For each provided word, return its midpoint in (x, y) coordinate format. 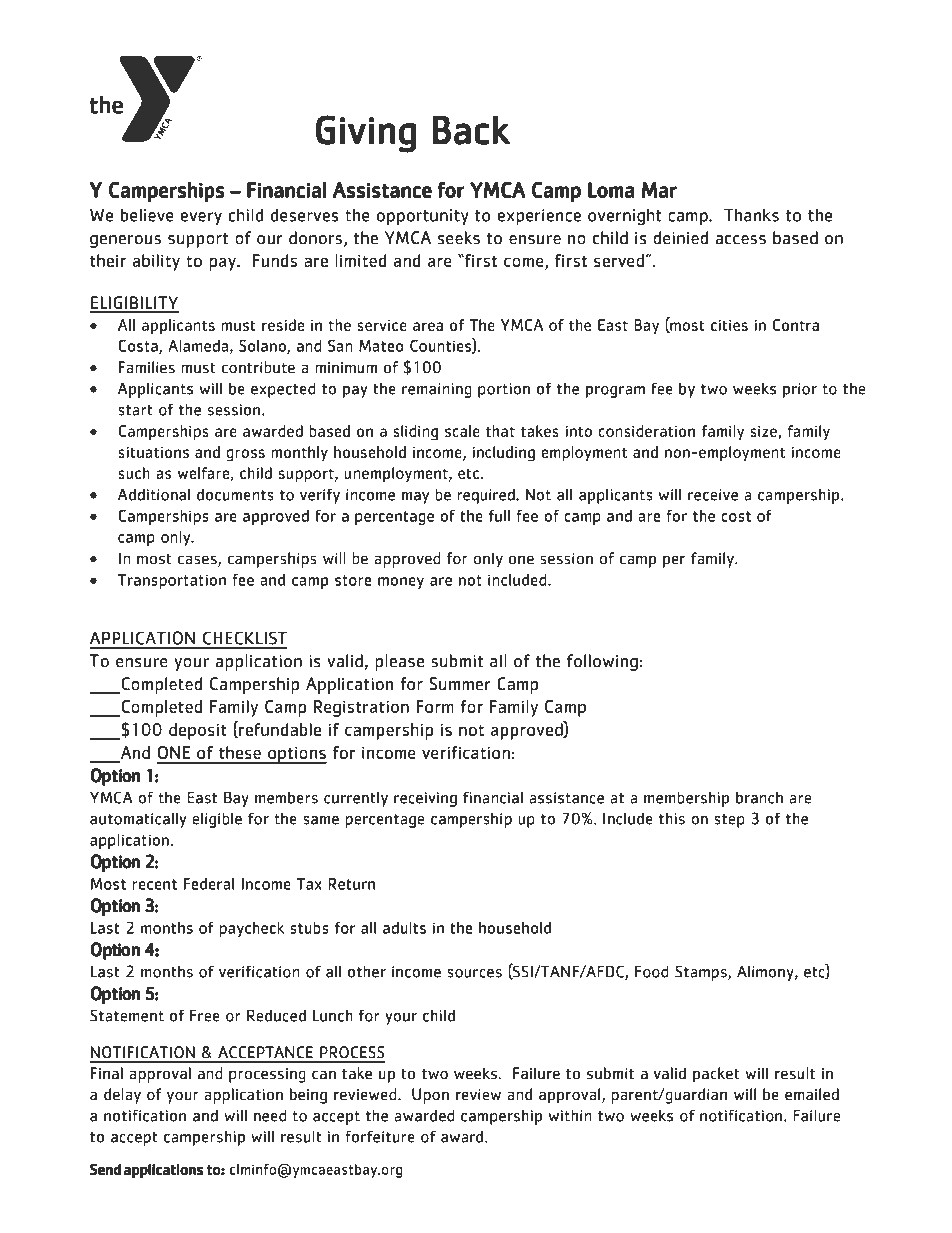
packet (716, 1075)
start (135, 410)
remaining (437, 390)
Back (471, 130)
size (764, 432)
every (201, 218)
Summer (460, 684)
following (602, 662)
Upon (430, 1096)
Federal (209, 884)
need (270, 1115)
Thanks (751, 215)
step (729, 821)
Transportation (172, 581)
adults (404, 928)
